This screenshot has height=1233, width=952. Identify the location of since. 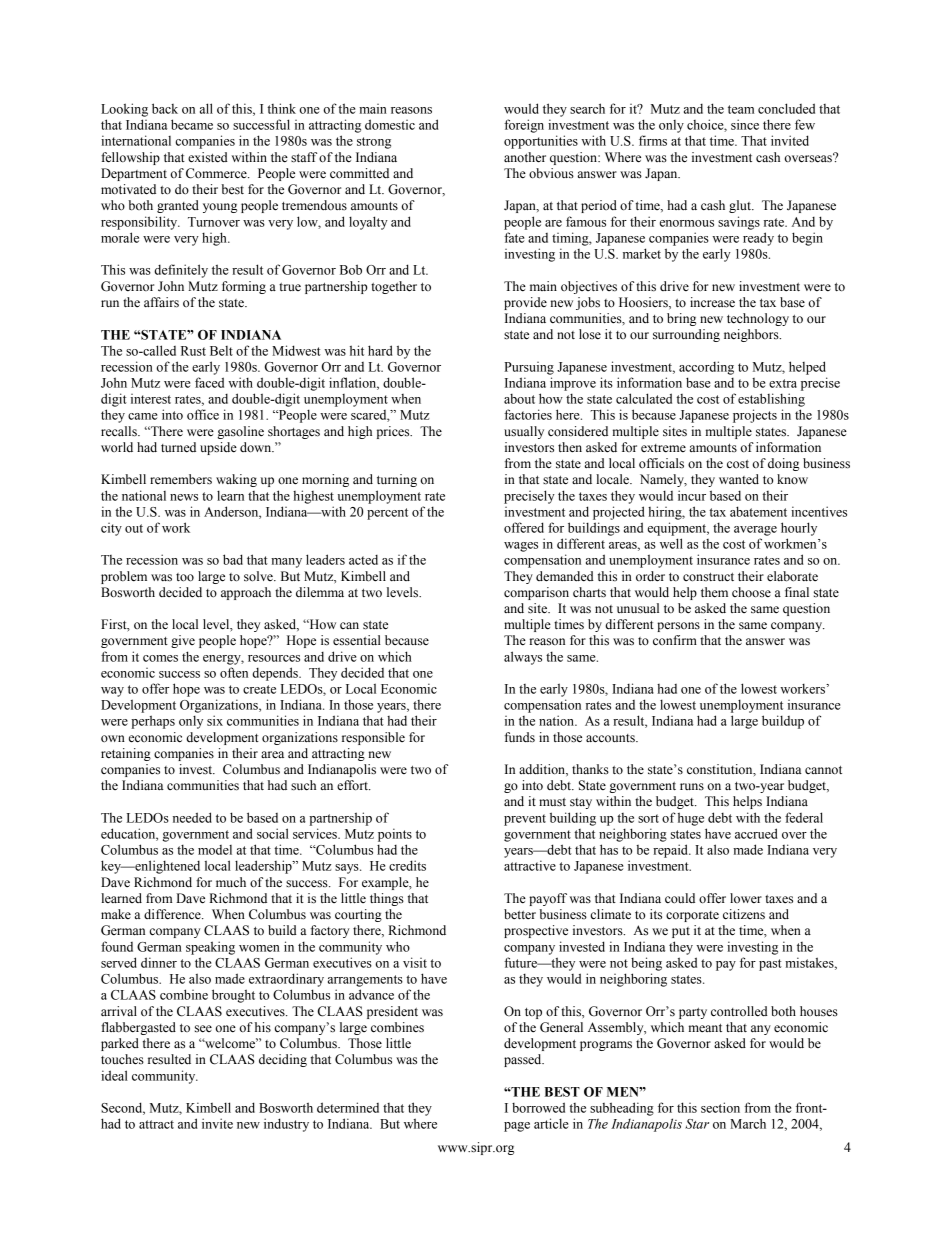
(745, 124).
